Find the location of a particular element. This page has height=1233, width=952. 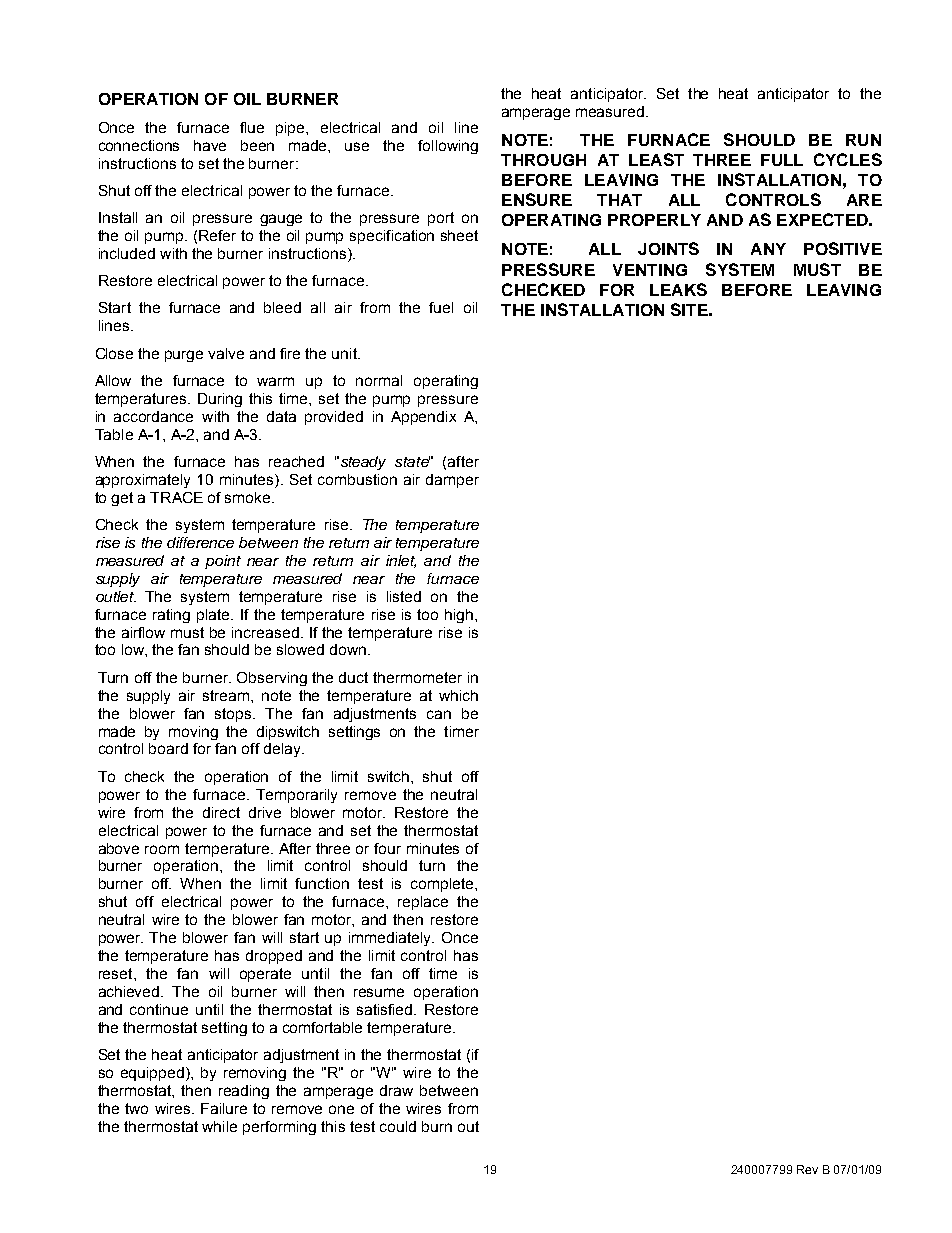

During is located at coordinates (220, 400).
